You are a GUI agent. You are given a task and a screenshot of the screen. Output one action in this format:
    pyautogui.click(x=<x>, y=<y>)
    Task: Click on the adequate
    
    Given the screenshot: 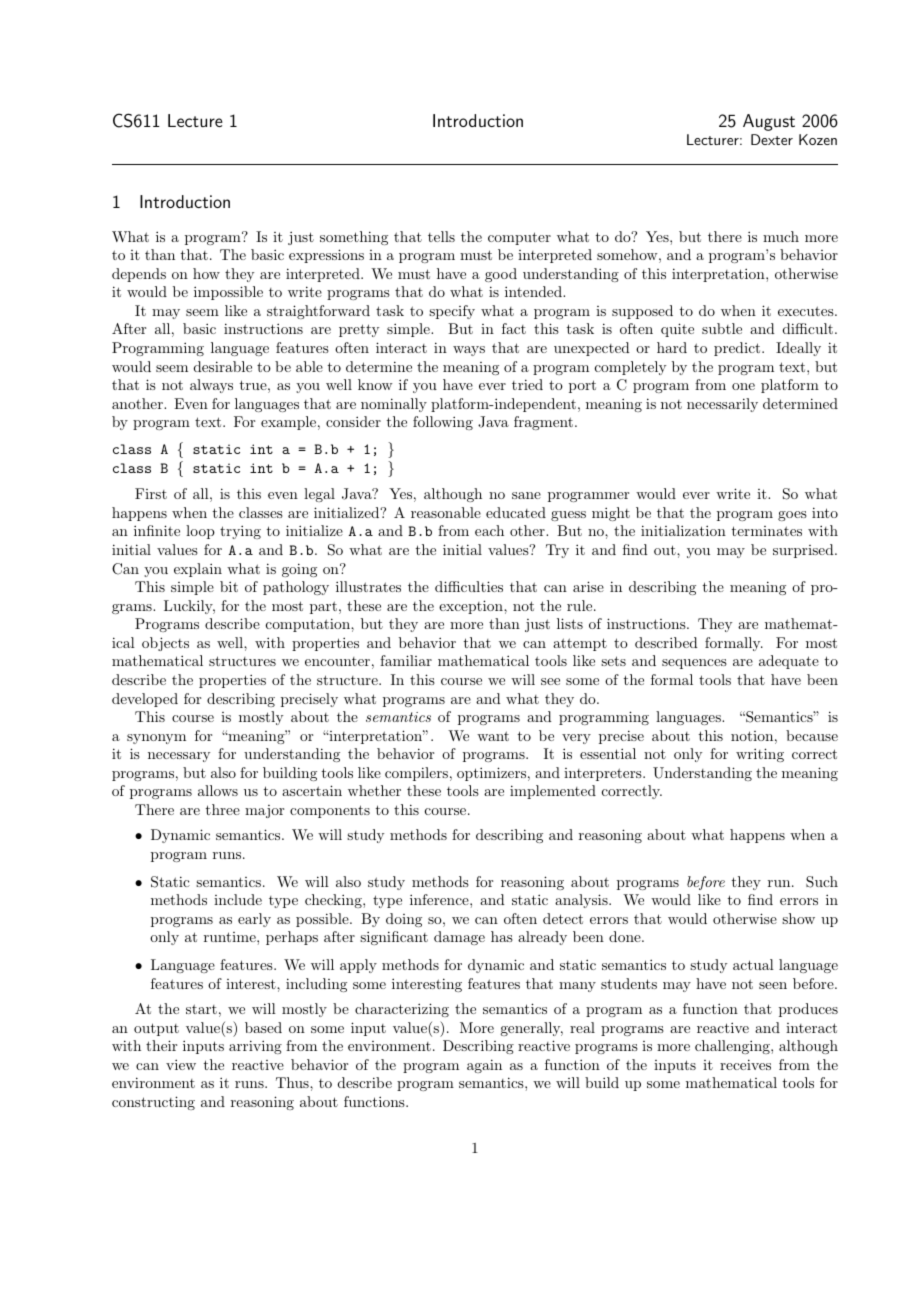 What is the action you would take?
    pyautogui.click(x=789, y=662)
